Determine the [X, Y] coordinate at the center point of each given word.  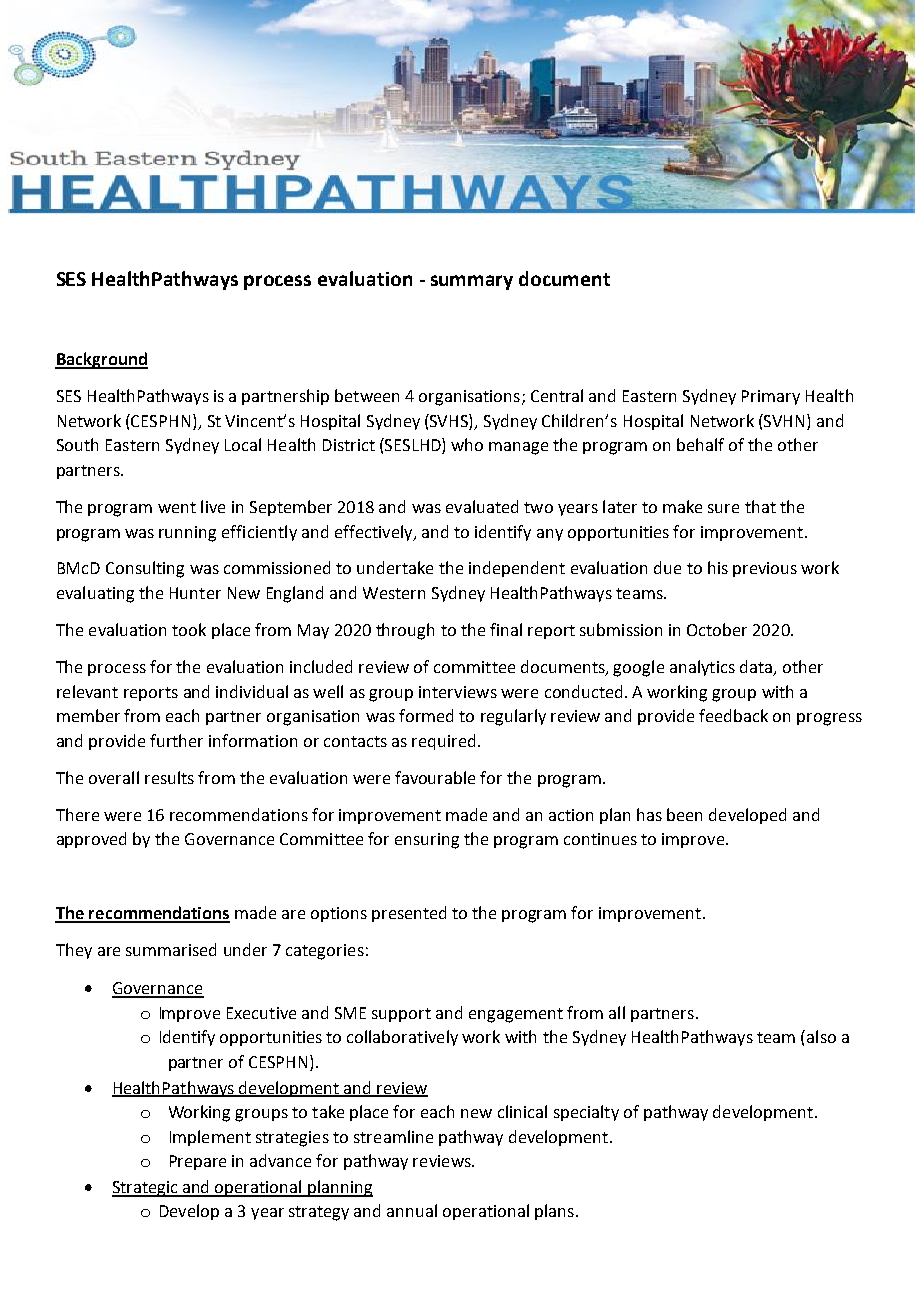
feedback [733, 715]
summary [472, 282]
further [176, 740]
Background [101, 360]
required [443, 742]
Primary [771, 397]
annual [412, 1210]
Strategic [146, 1189]
